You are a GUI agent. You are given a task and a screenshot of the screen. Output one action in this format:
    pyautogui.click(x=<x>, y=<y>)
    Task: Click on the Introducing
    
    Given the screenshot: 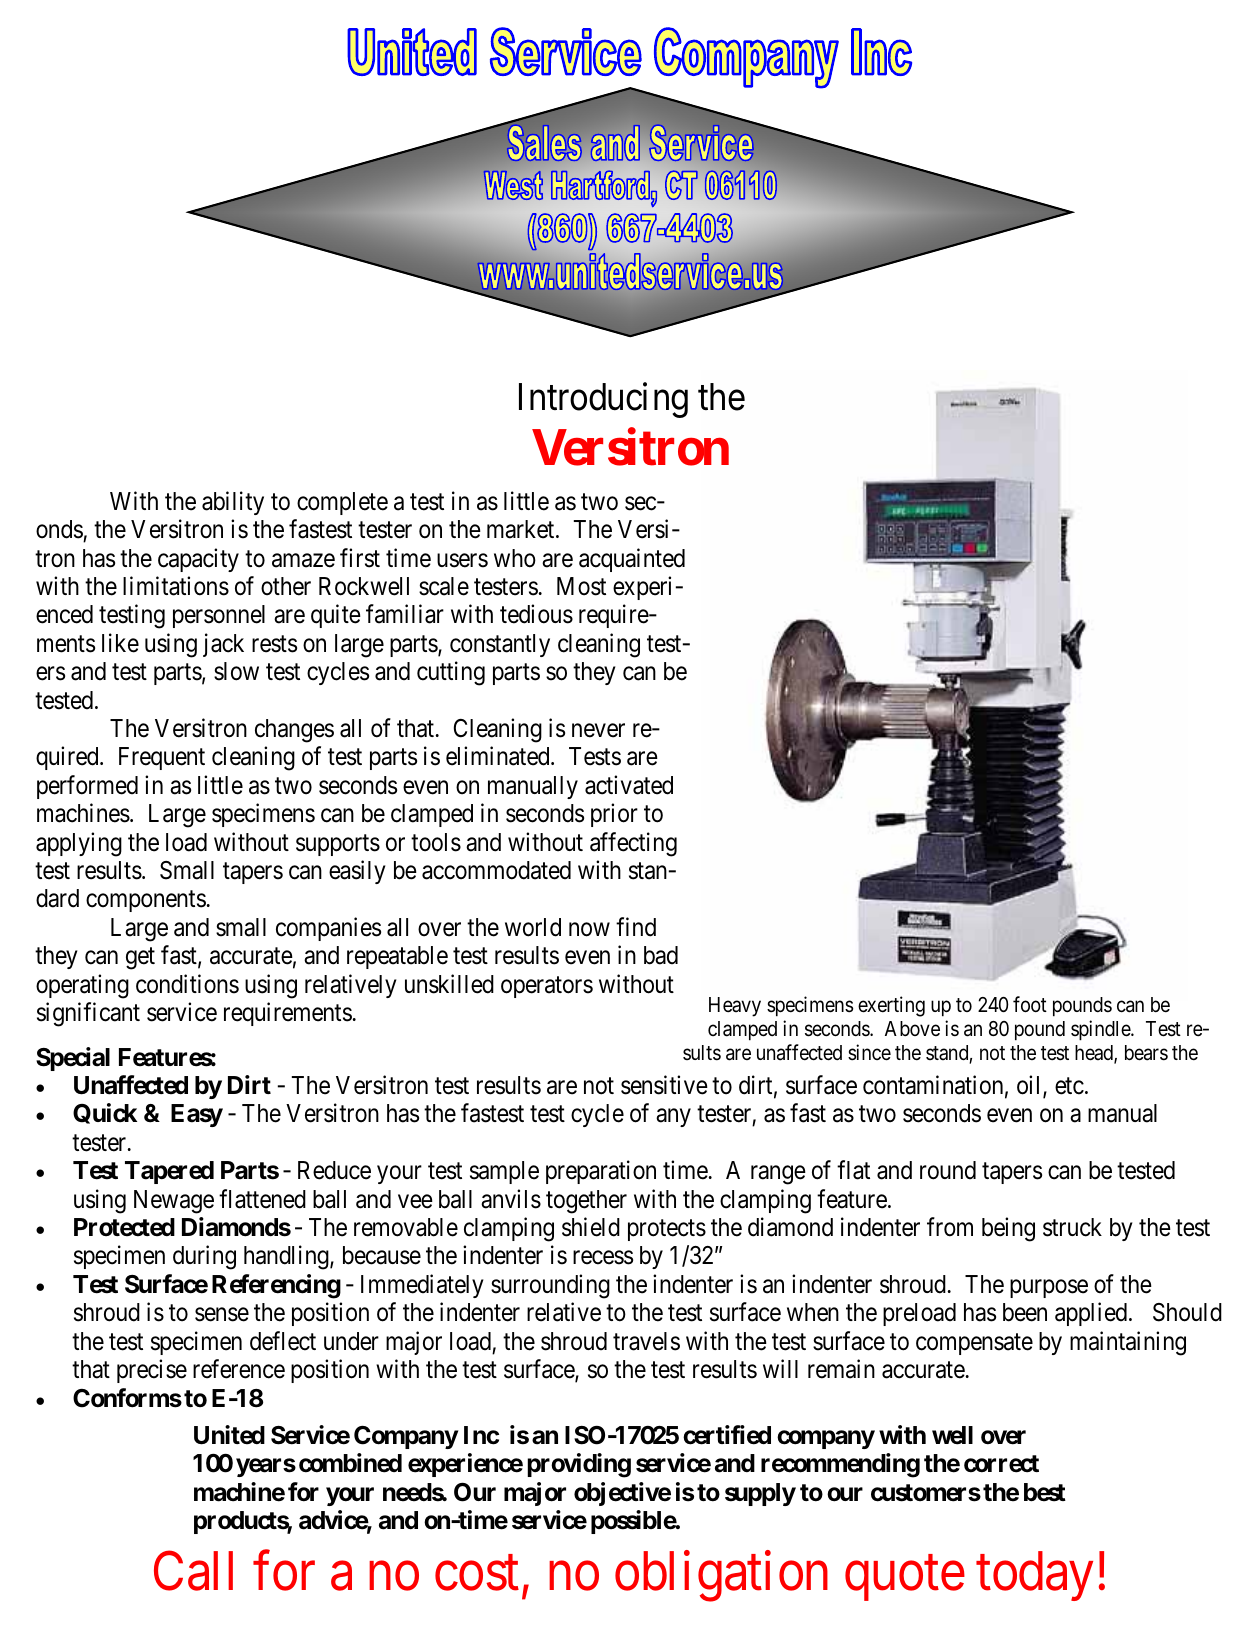 What is the action you would take?
    pyautogui.click(x=603, y=400)
